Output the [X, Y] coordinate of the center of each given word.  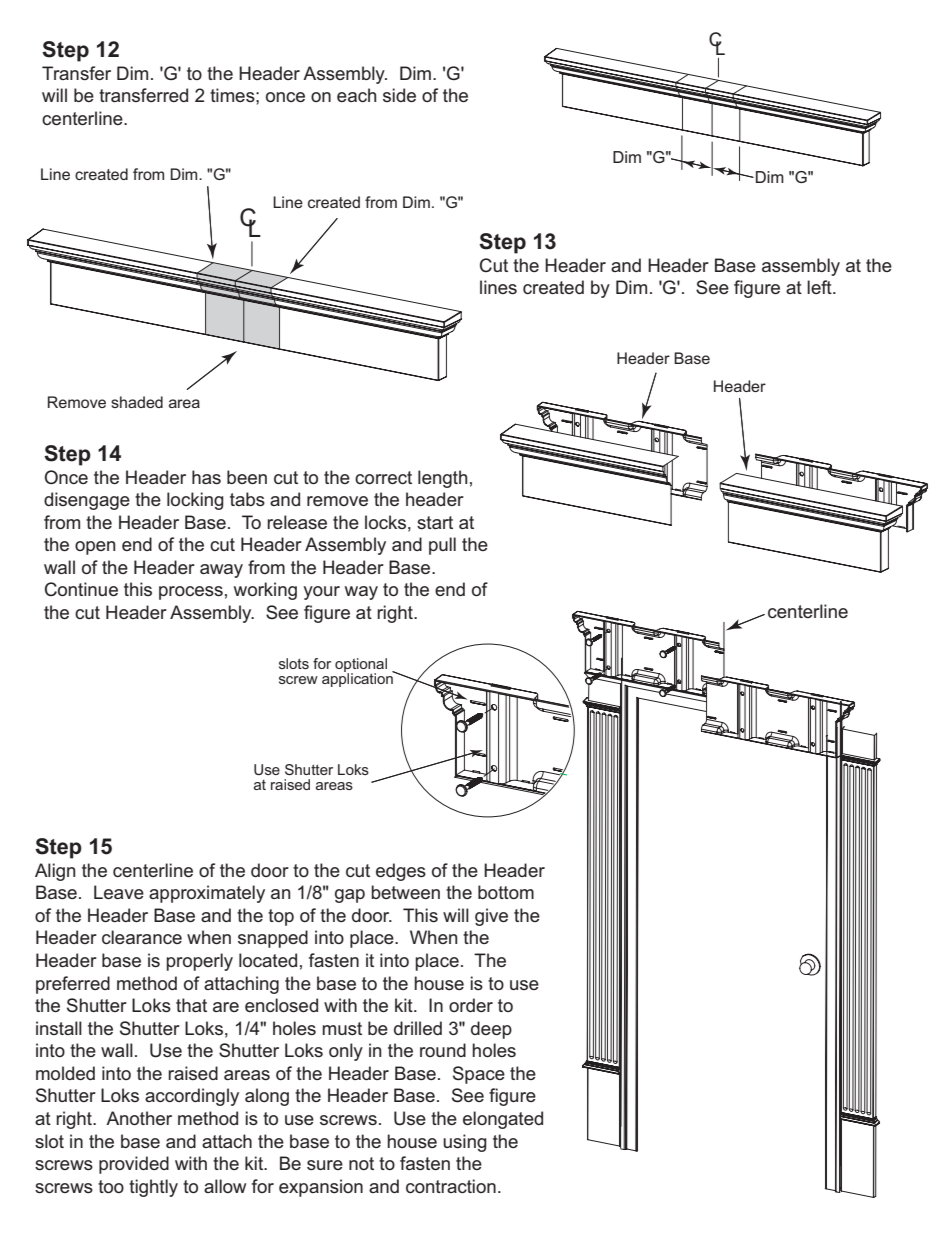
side [399, 95]
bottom [506, 892]
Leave [119, 892]
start [435, 522]
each [356, 95]
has [206, 477]
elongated [503, 1120]
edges [401, 872]
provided [134, 1165]
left [820, 287]
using [465, 1143]
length [442, 479]
